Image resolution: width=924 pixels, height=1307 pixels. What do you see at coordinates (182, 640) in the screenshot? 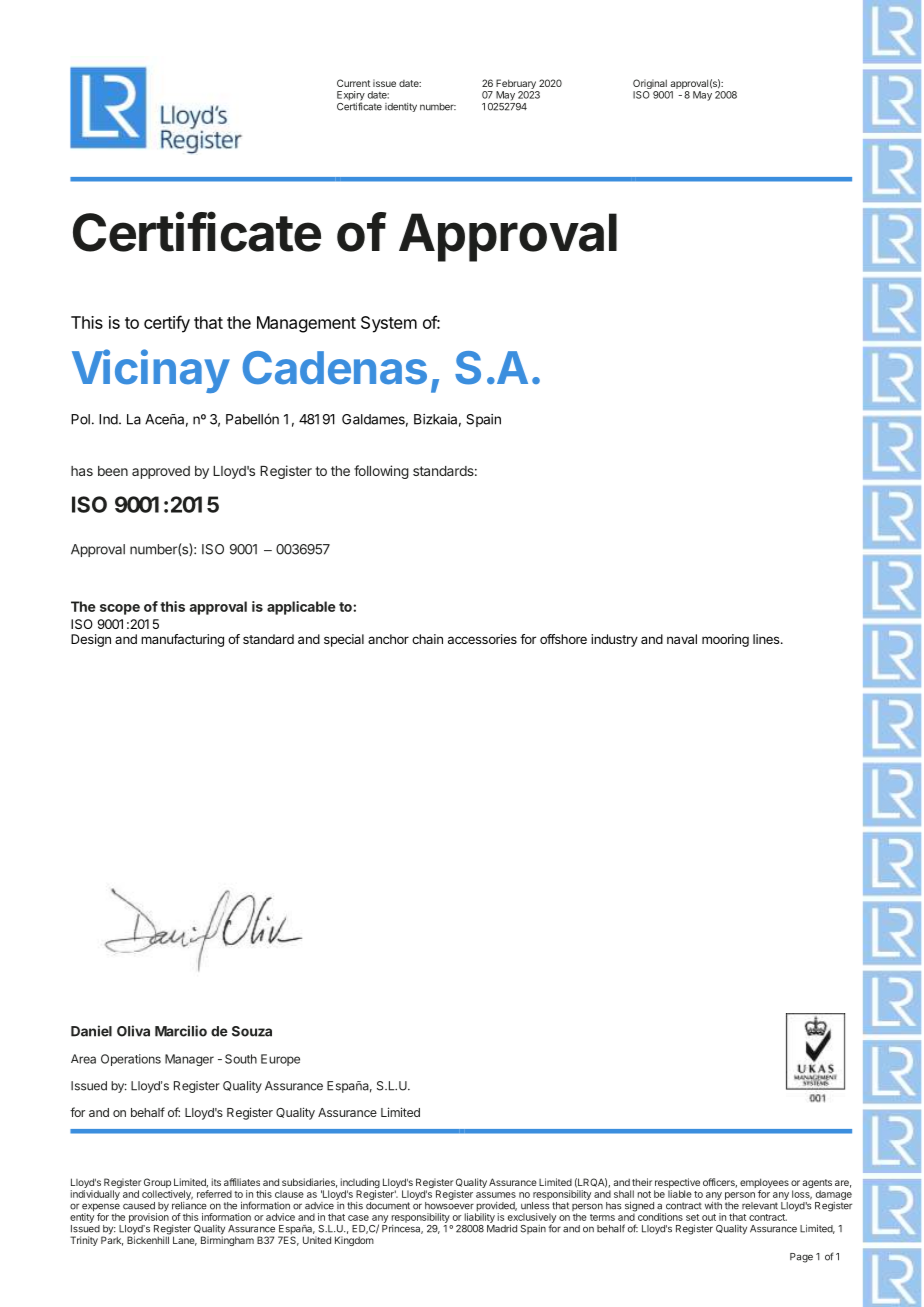
I see `manufacturing` at bounding box center [182, 640].
